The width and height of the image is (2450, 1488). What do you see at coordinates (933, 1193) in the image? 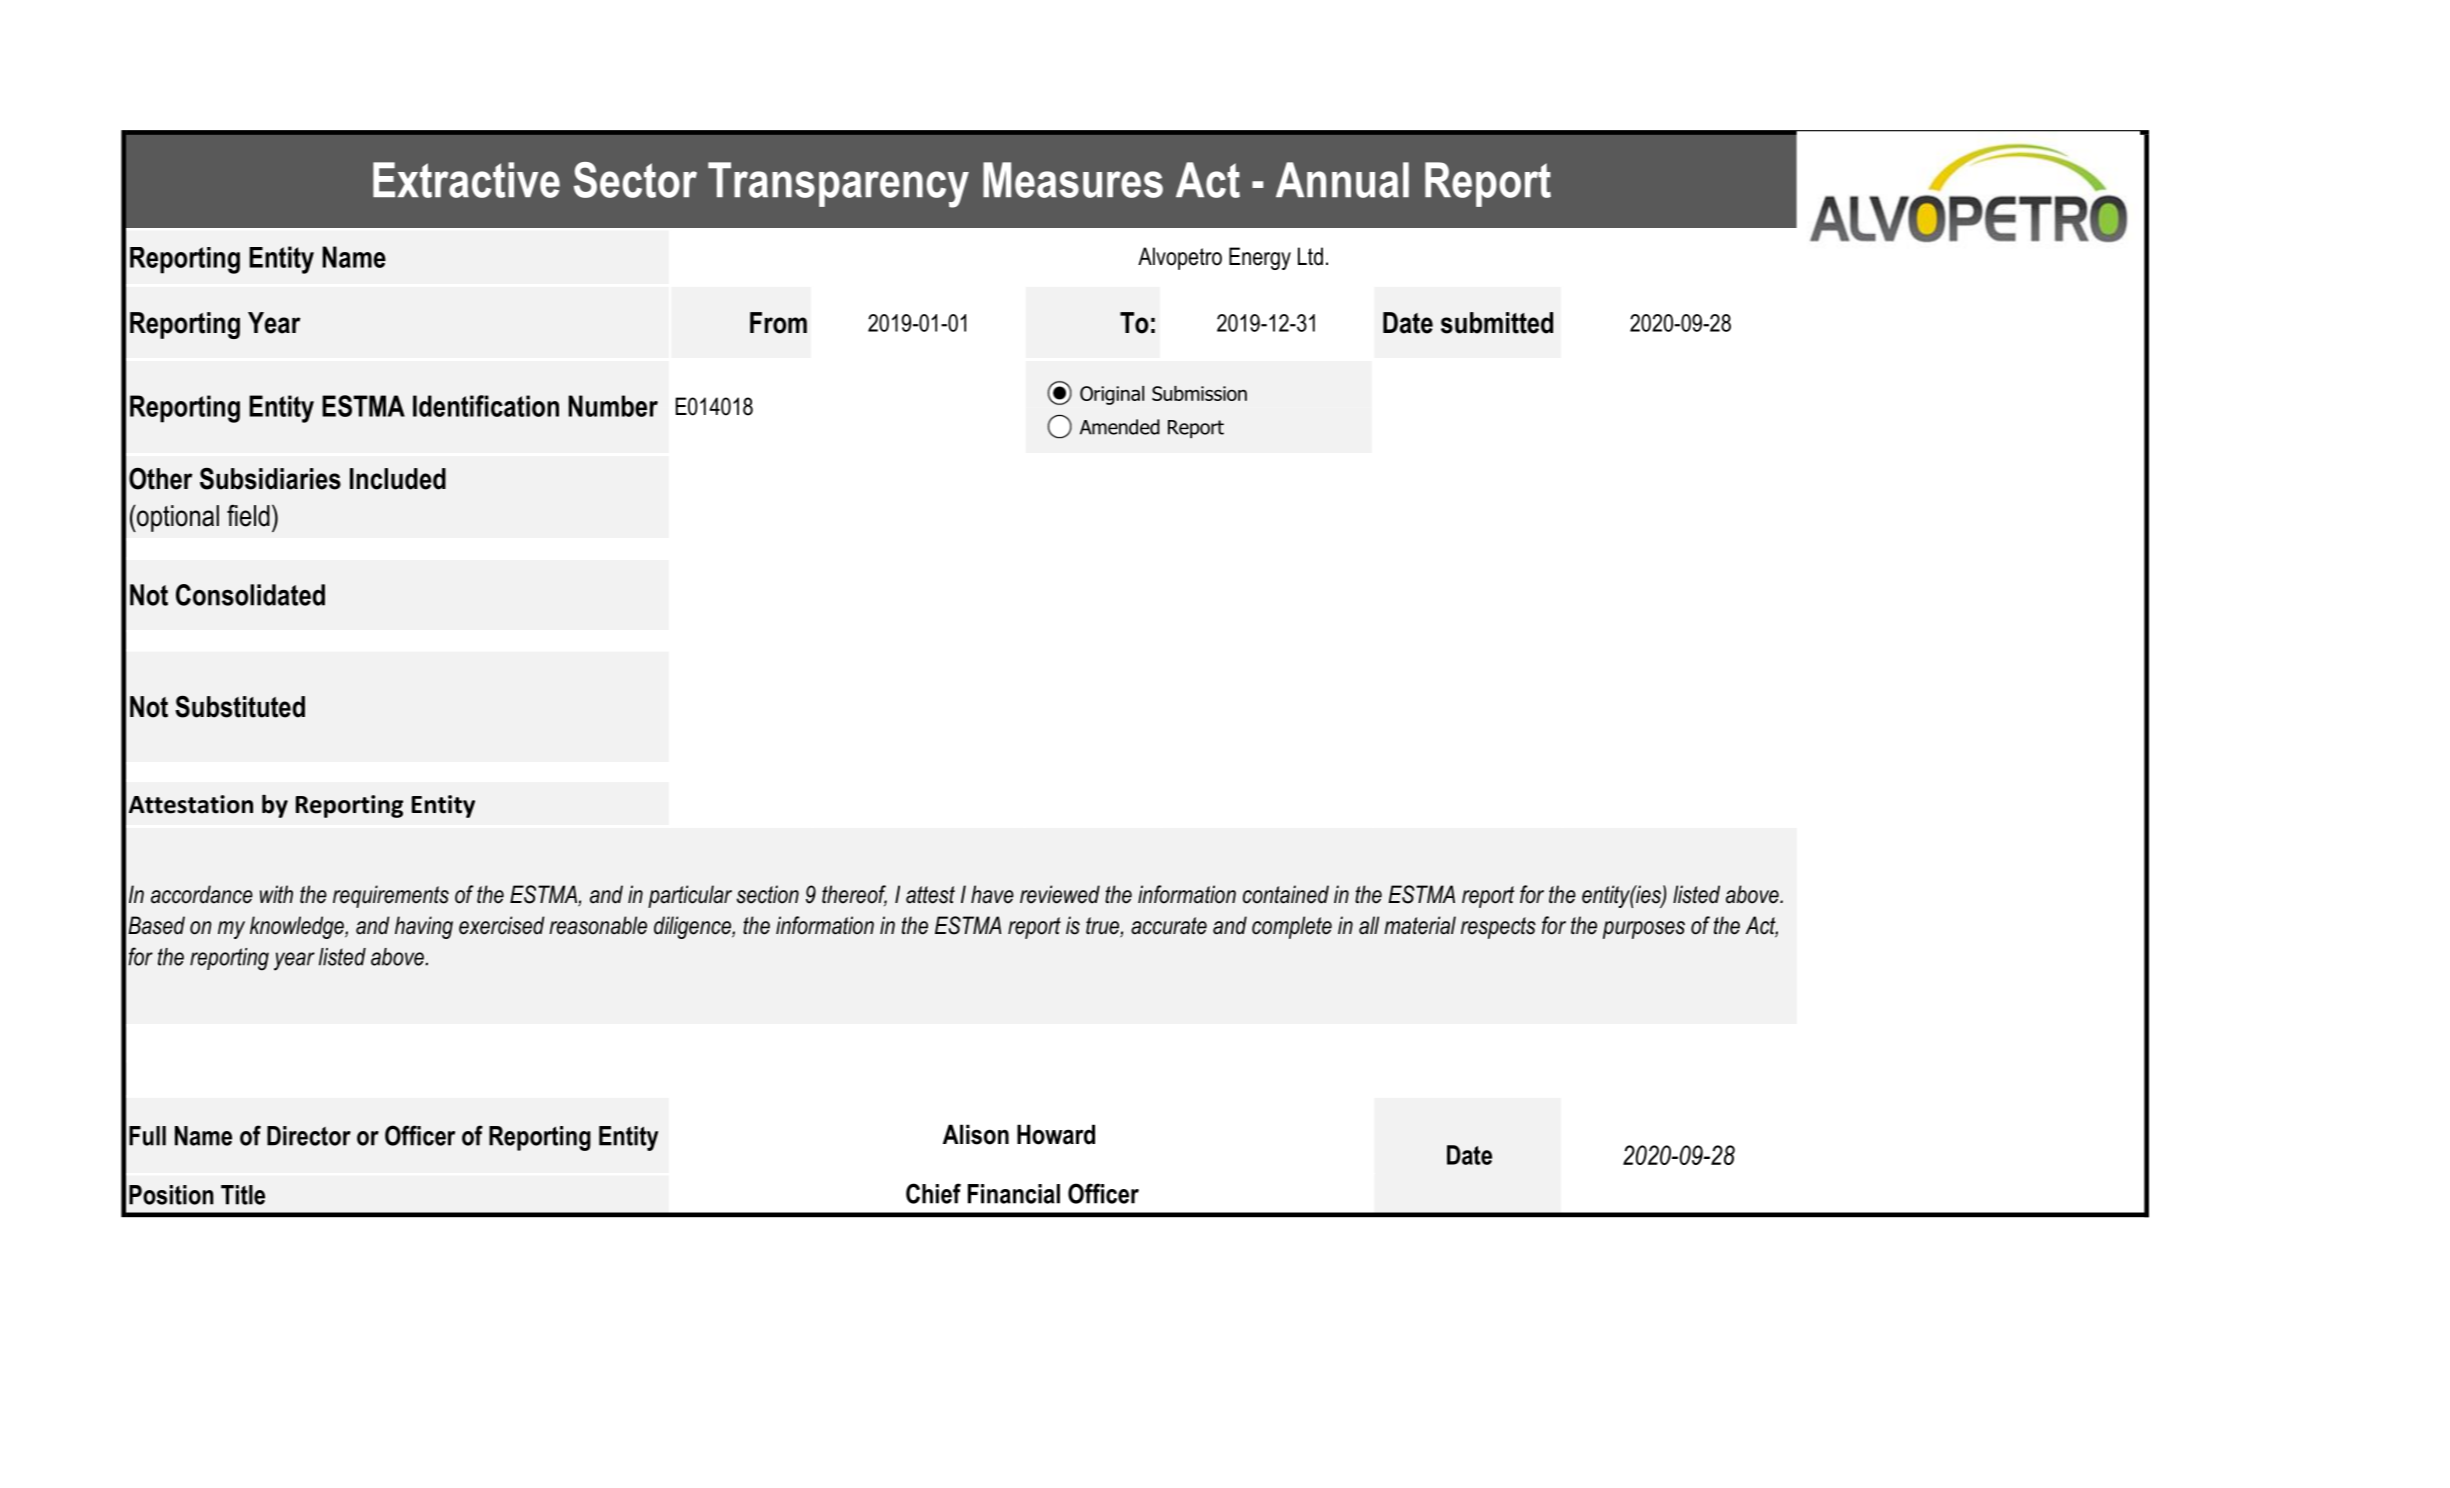
I see `Chief` at bounding box center [933, 1193].
